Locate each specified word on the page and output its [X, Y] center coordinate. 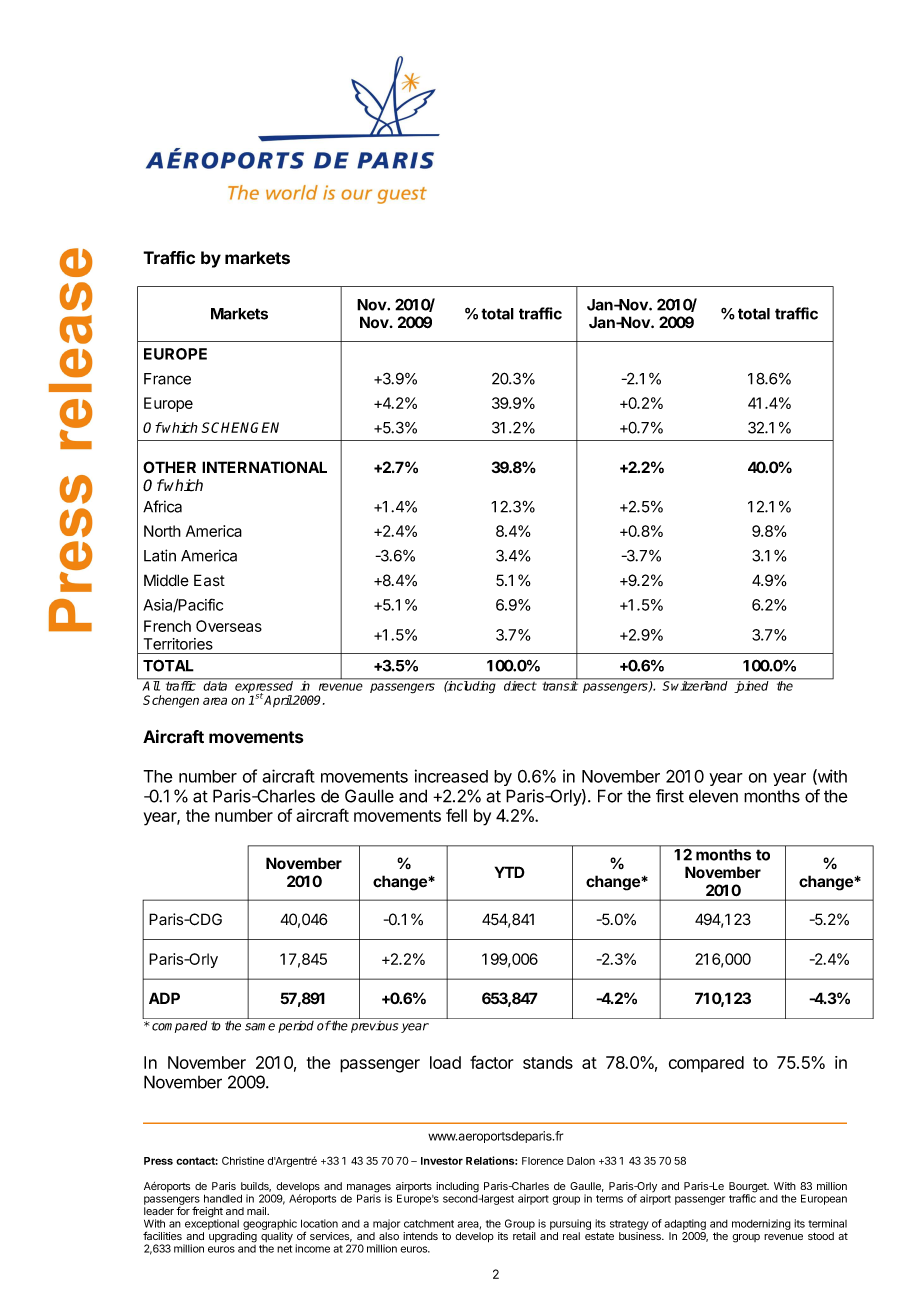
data [216, 685]
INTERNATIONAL [264, 467]
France [167, 379]
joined [751, 686]
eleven [713, 796]
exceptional [212, 1223]
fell [456, 815]
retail [524, 1236]
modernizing [761, 1224]
